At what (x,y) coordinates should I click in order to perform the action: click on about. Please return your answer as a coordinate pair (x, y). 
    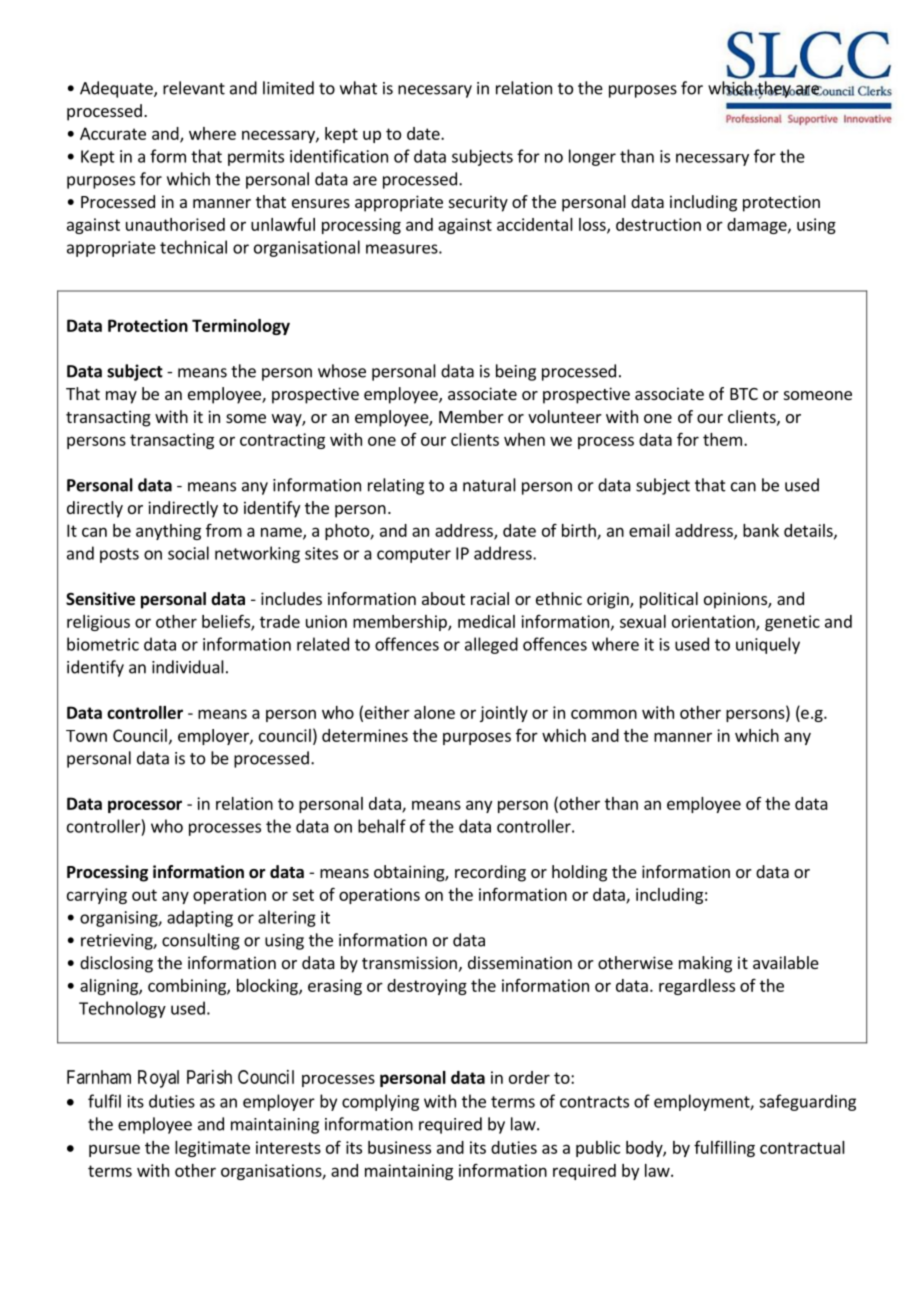
    Looking at the image, I should click on (443, 598).
